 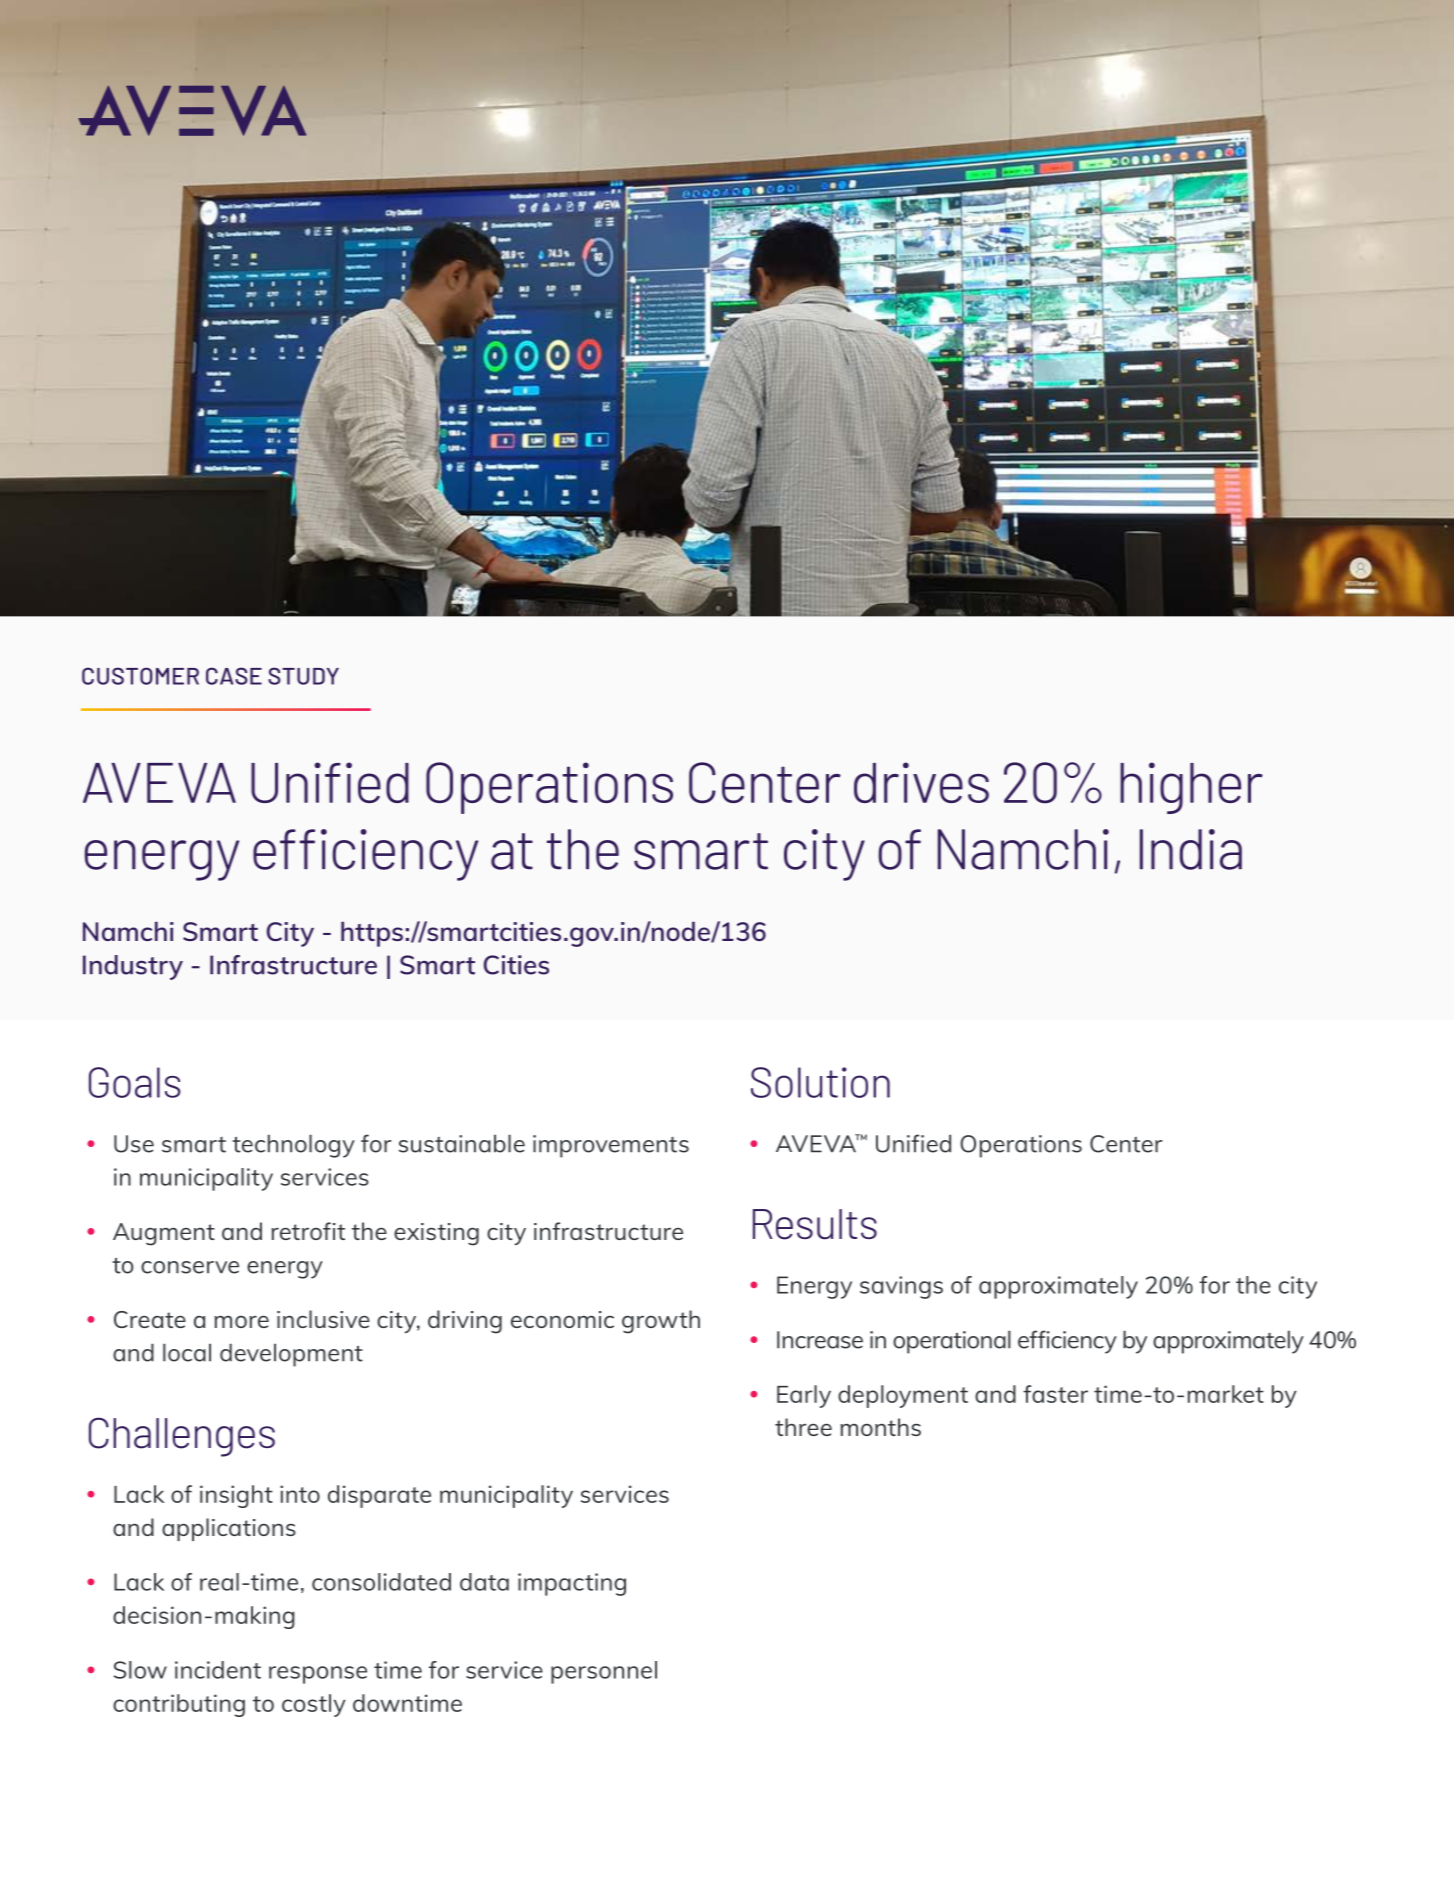 What do you see at coordinates (820, 1082) in the page?
I see `Solution` at bounding box center [820, 1082].
